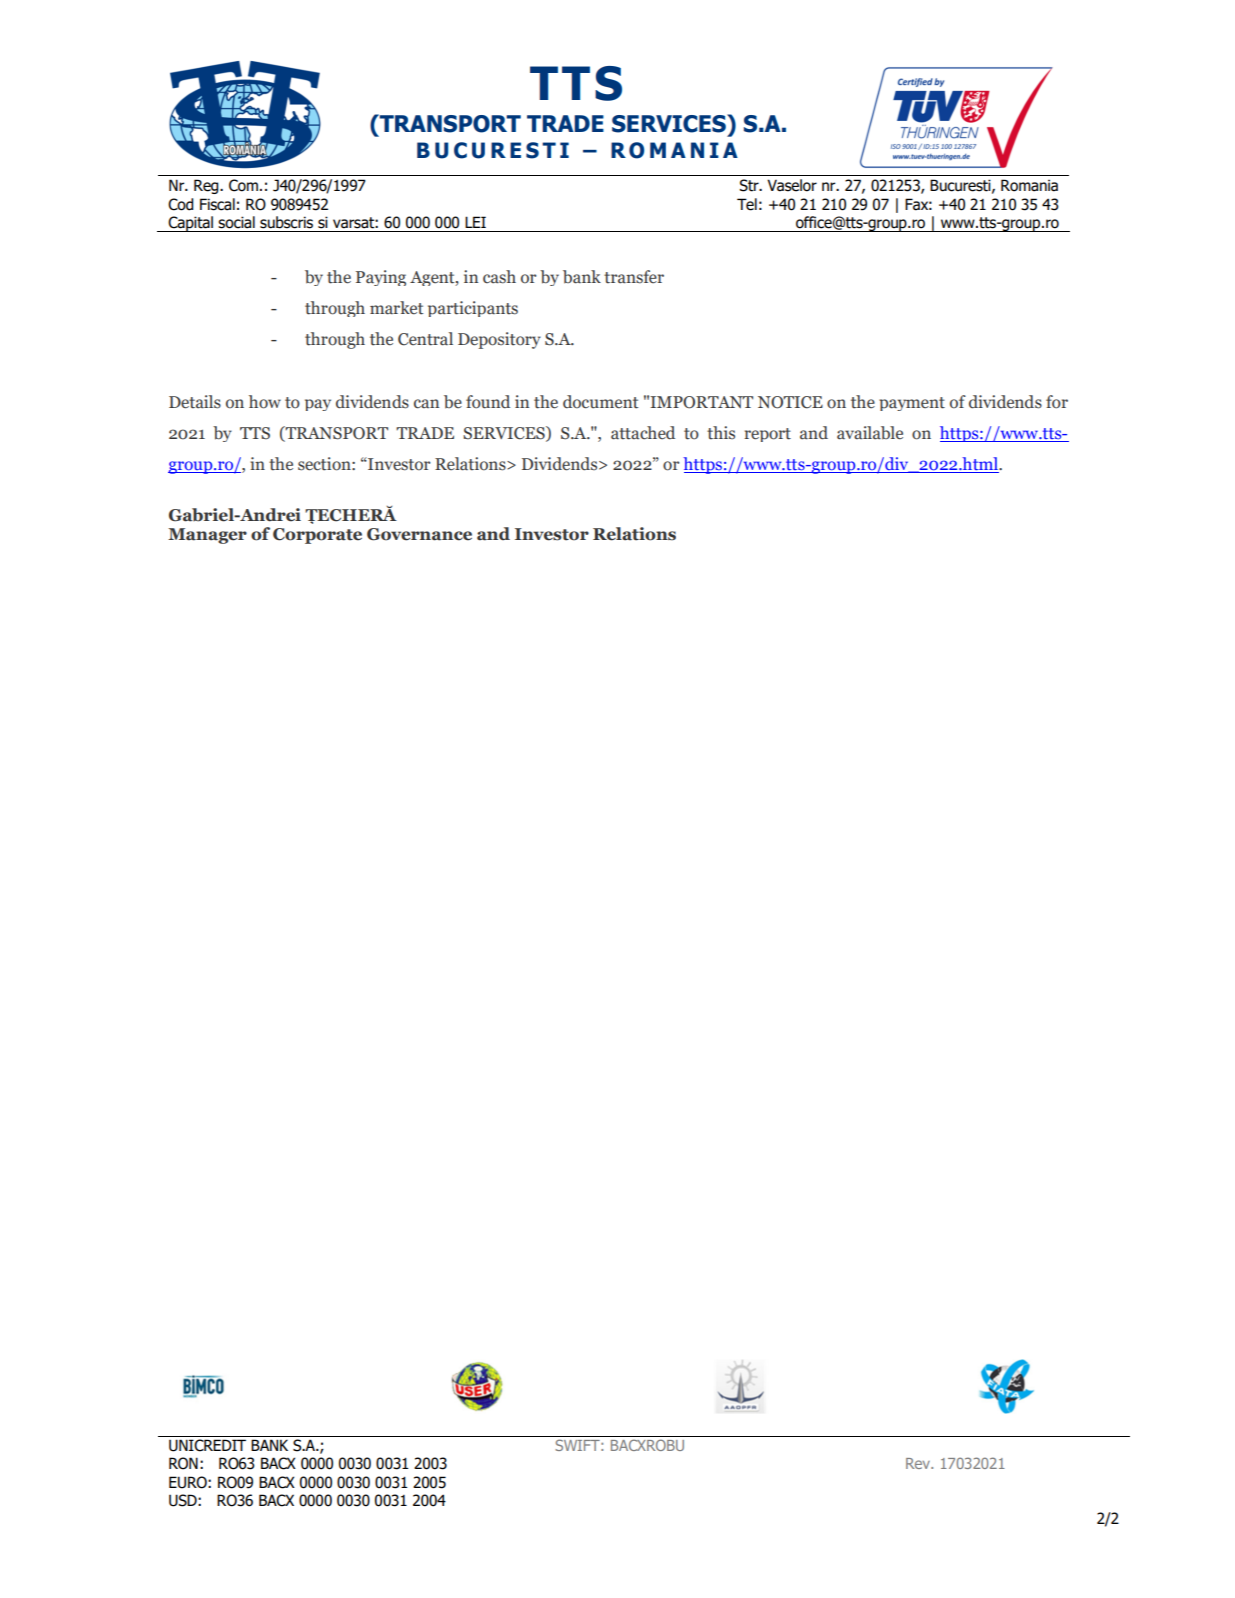  What do you see at coordinates (236, 222) in the screenshot?
I see `social` at bounding box center [236, 222].
